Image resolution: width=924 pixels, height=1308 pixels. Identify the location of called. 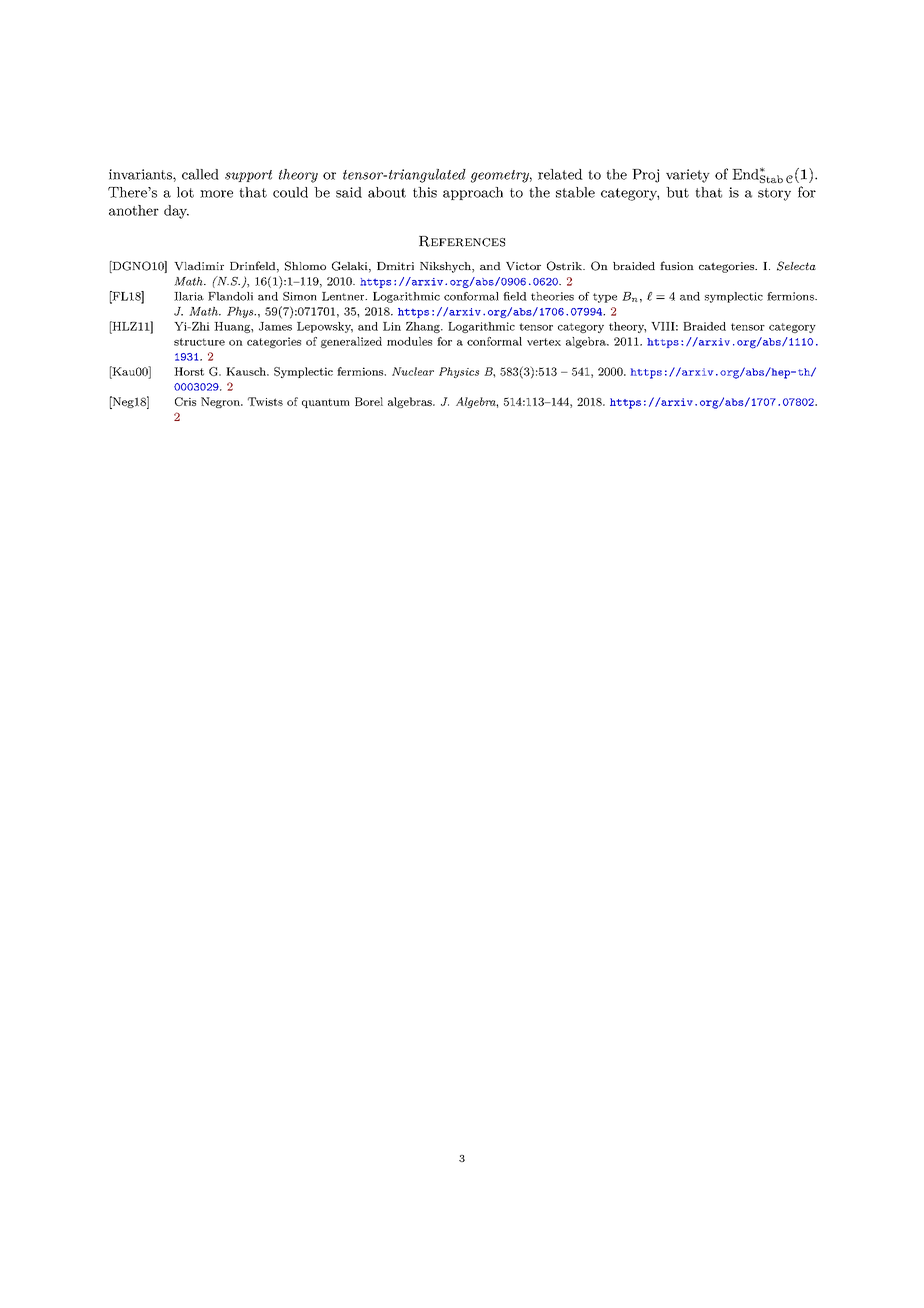
(200, 174).
